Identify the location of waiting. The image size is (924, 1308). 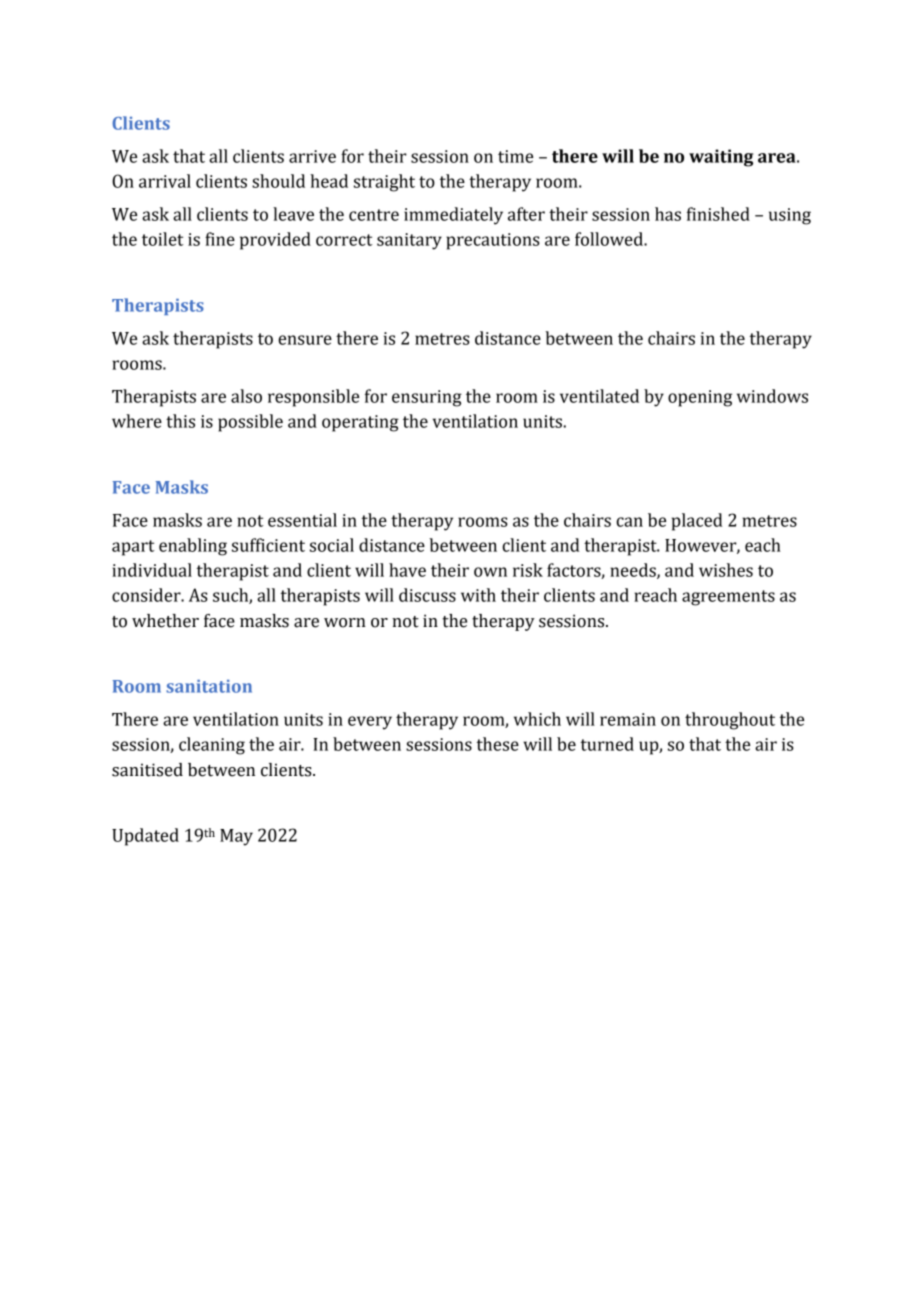
(721, 158).
